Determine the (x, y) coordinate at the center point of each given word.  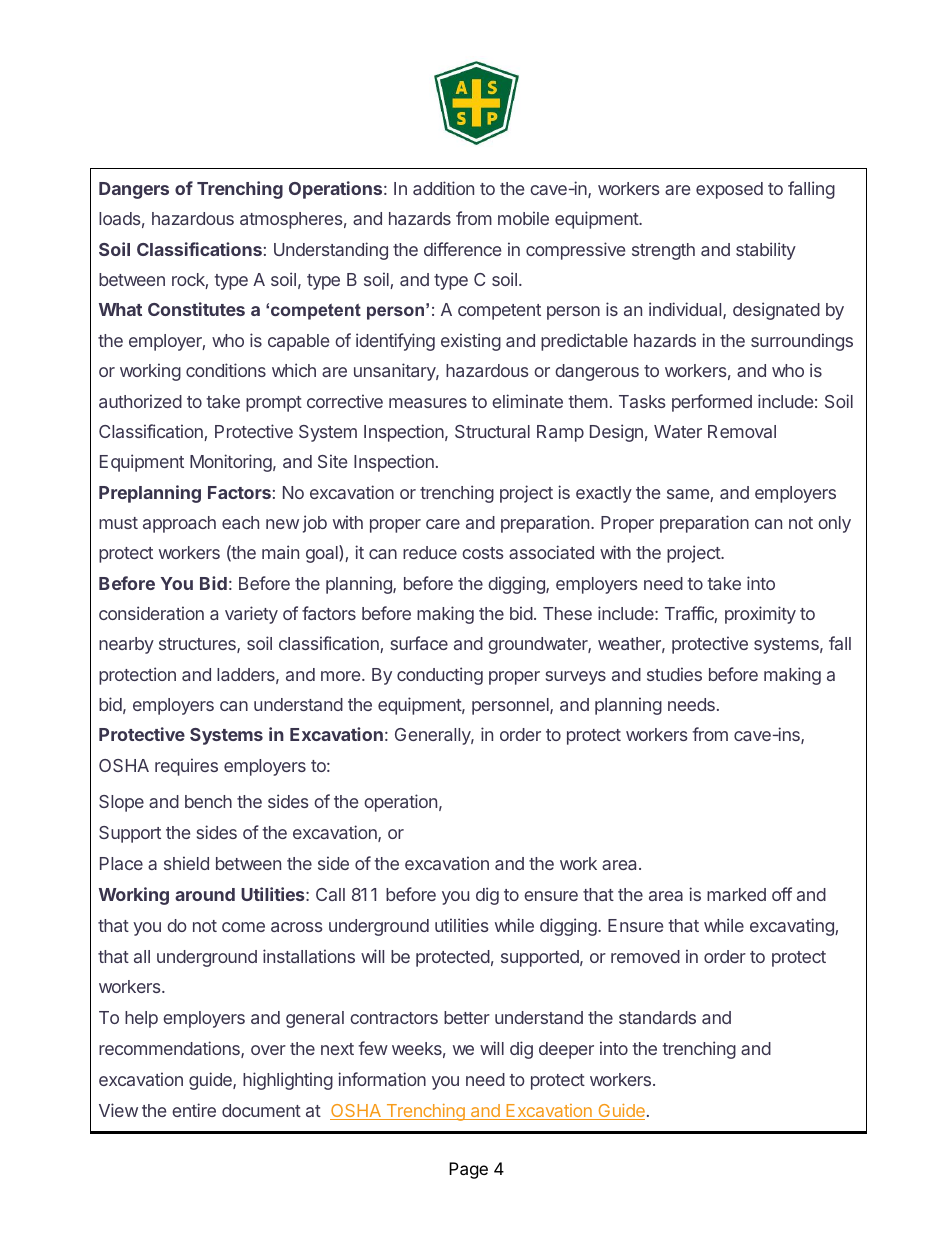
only (834, 524)
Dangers (134, 190)
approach (179, 524)
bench (208, 801)
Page (468, 1170)
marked (736, 894)
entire (194, 1110)
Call (330, 894)
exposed (729, 190)
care (443, 524)
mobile (523, 218)
